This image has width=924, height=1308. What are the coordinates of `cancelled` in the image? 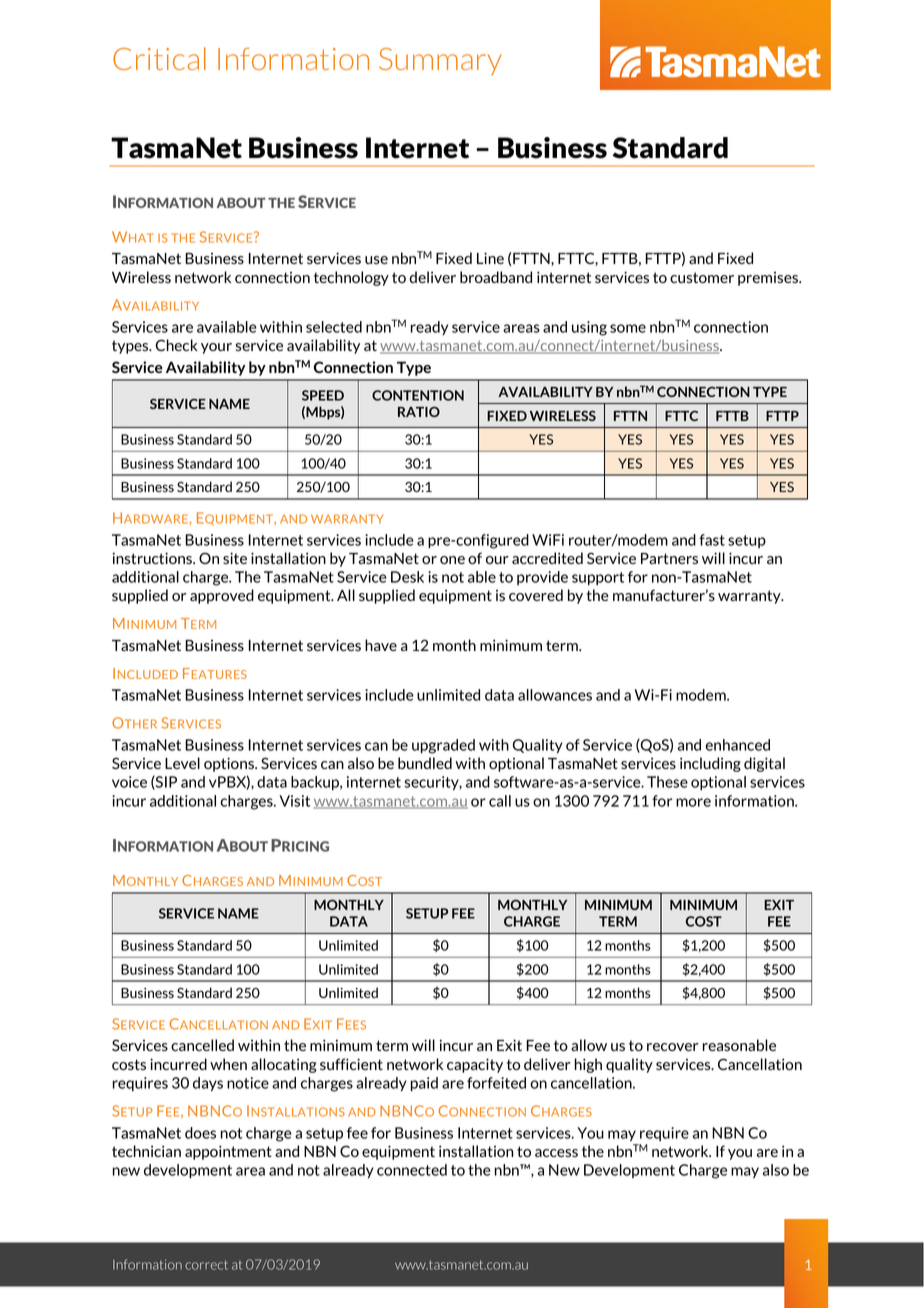 It's located at (202, 1045).
